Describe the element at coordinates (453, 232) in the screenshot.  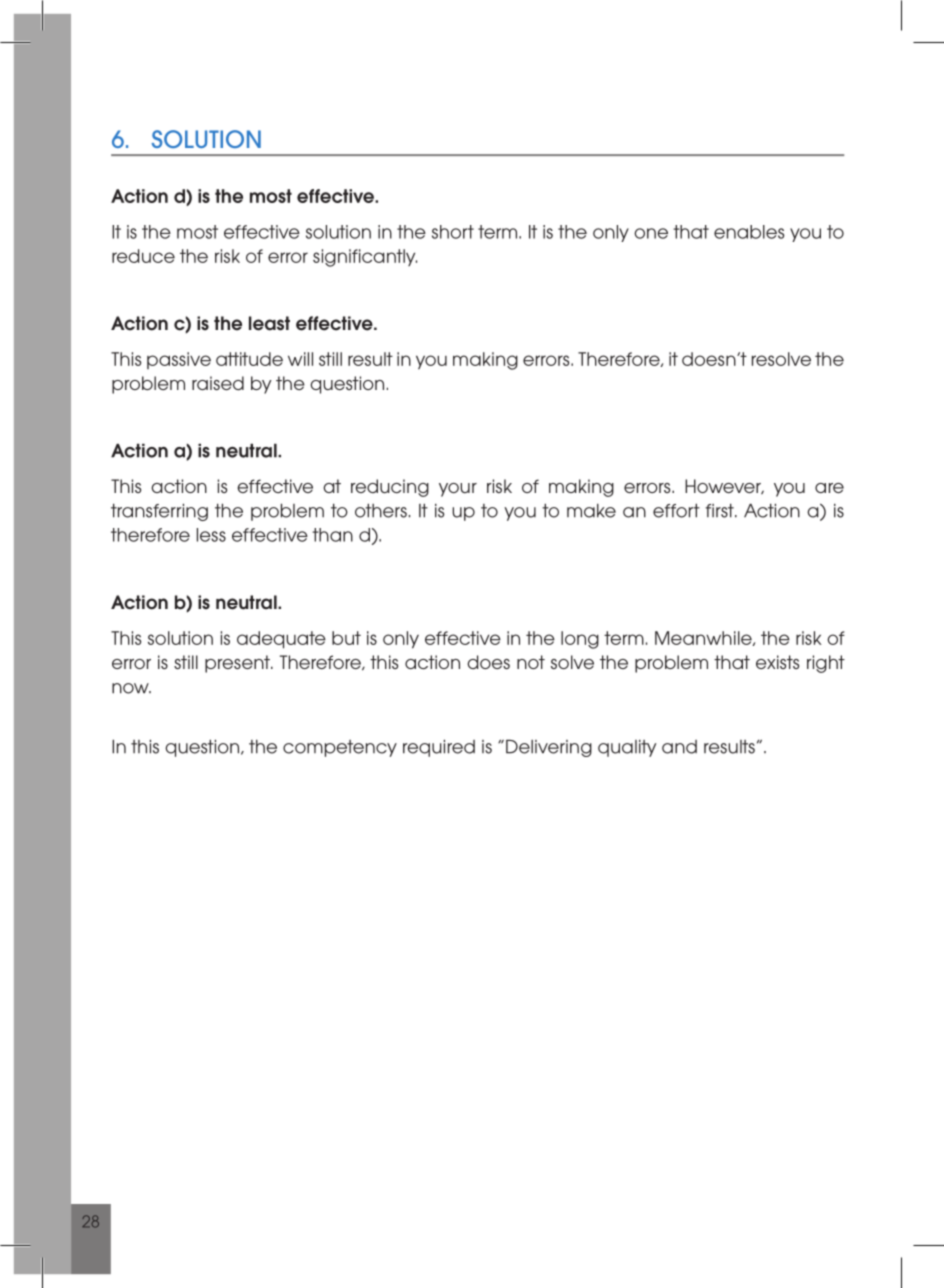
I see `short` at that location.
